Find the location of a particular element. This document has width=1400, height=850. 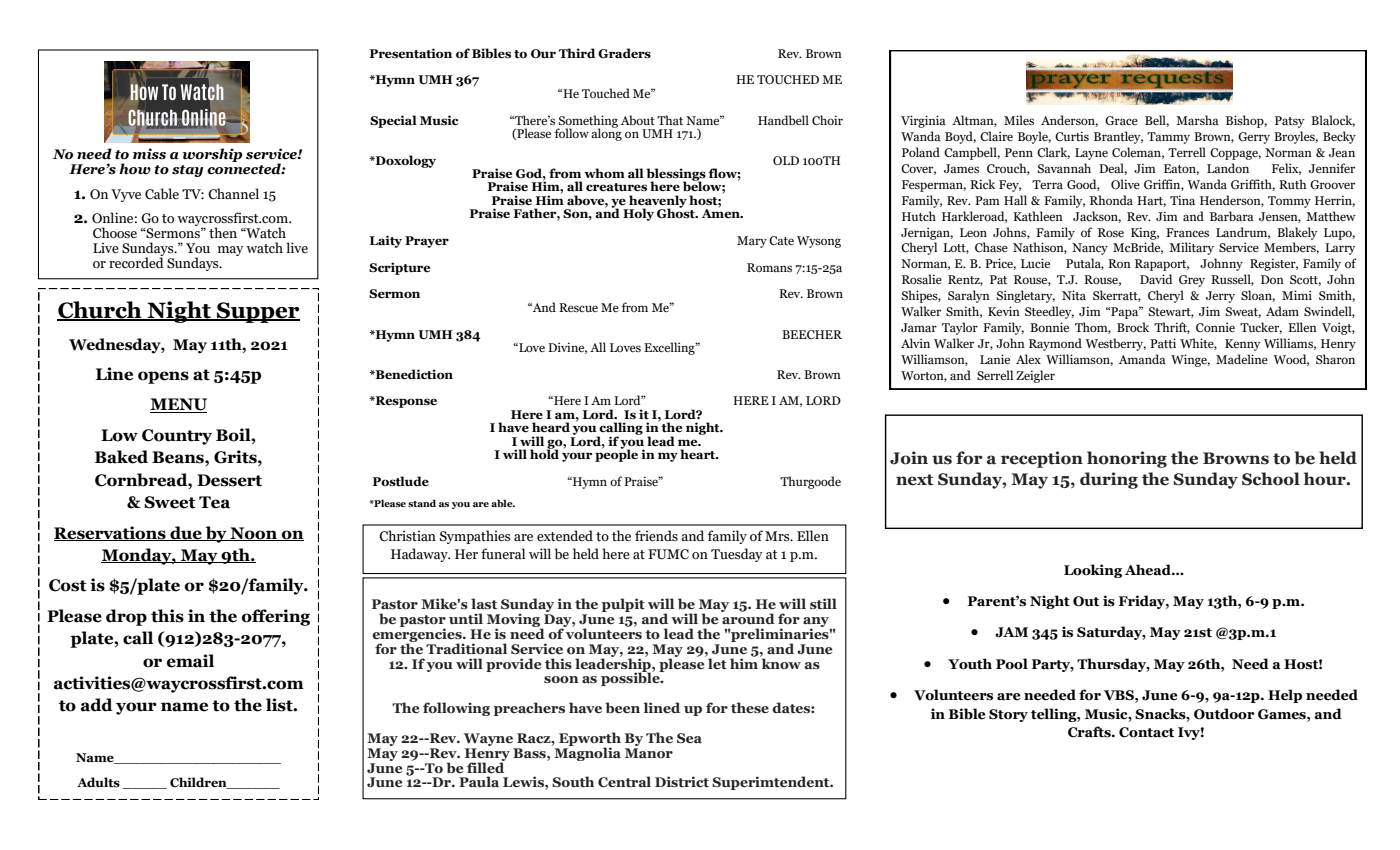

Adults is located at coordinates (98, 782).
